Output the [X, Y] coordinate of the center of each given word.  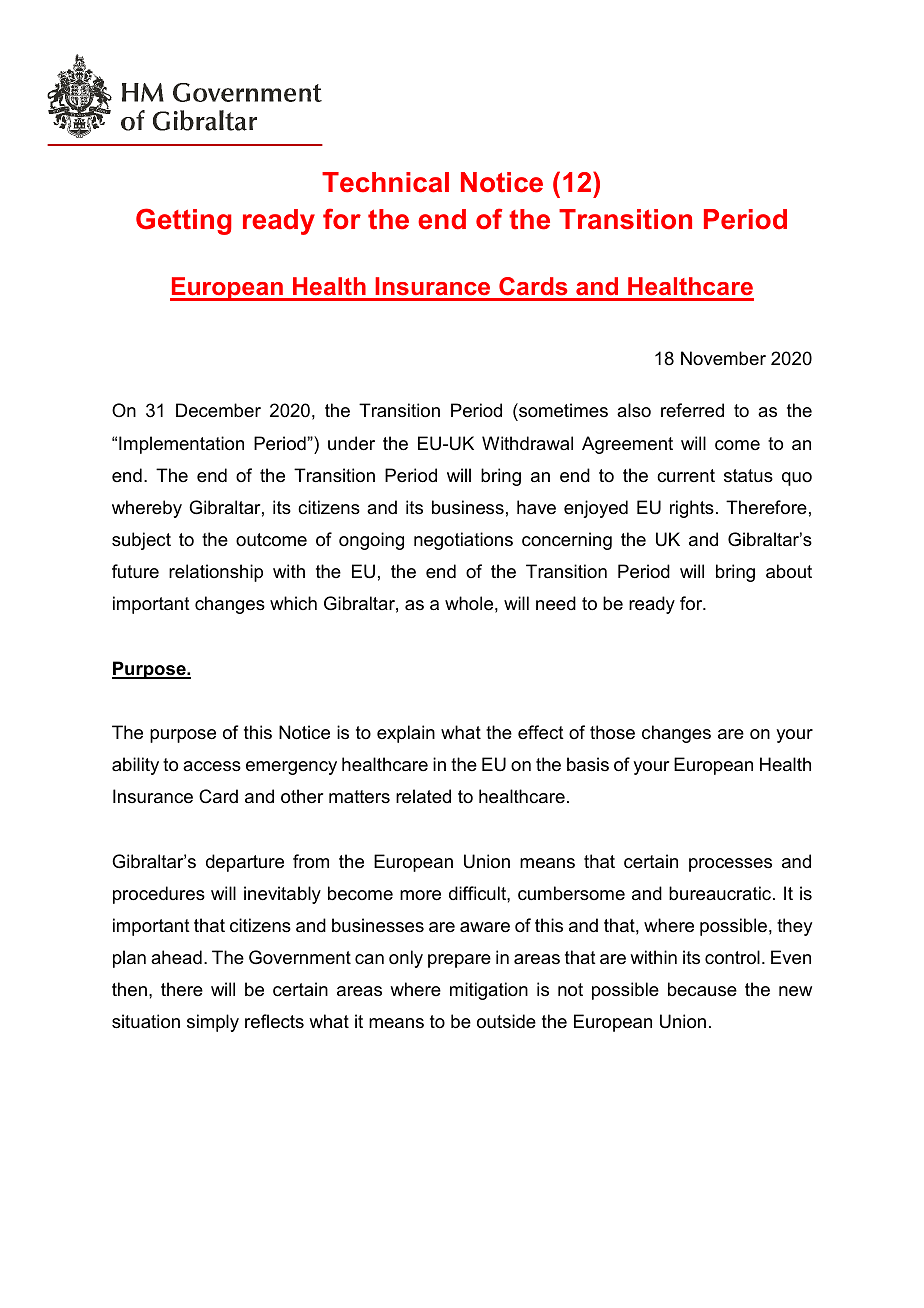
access [212, 766]
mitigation [489, 991]
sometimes [562, 412]
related [423, 796]
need [556, 603]
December [218, 410]
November [723, 358]
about [789, 571]
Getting [183, 221]
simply [213, 1023]
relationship [216, 573]
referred [692, 410]
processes [730, 865]
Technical [385, 182]
